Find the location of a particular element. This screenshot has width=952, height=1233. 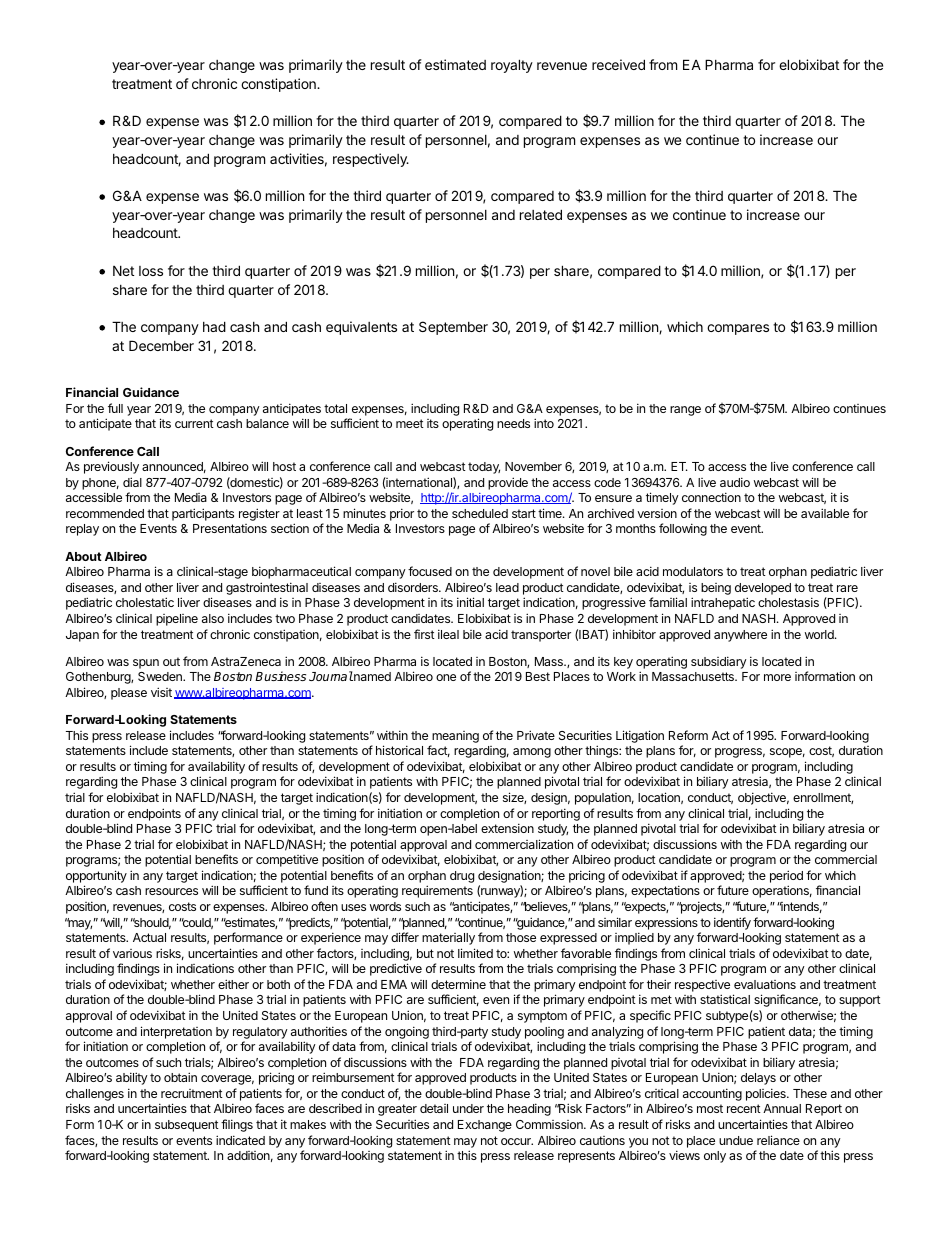

had is located at coordinates (214, 326).
